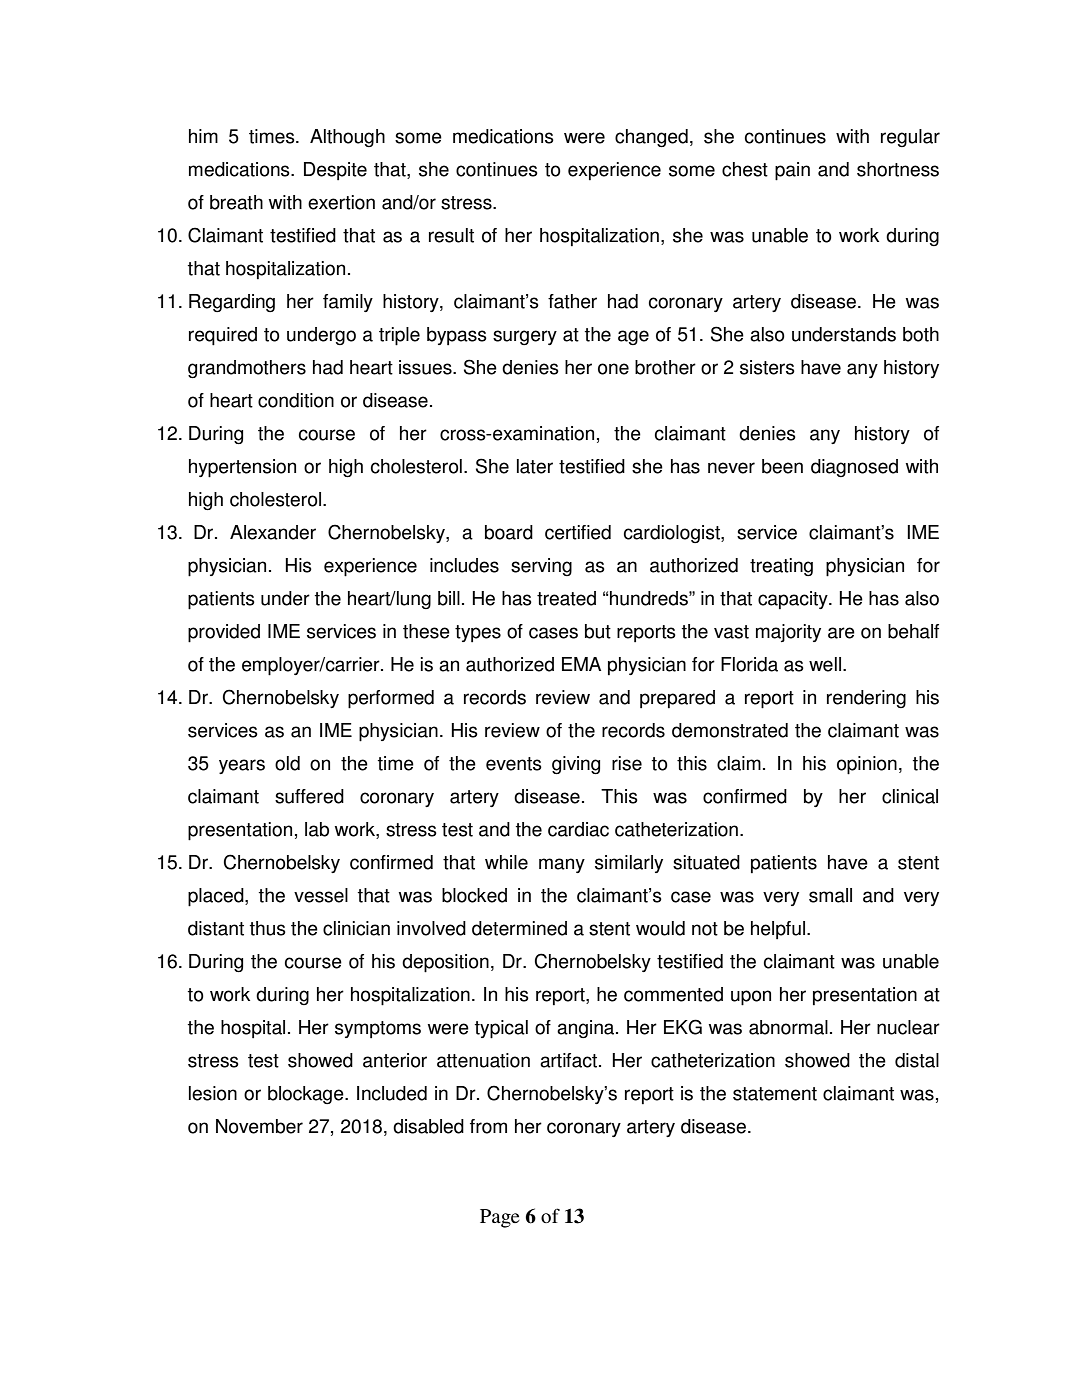  What do you see at coordinates (317, 829) in the page?
I see `lab` at bounding box center [317, 829].
